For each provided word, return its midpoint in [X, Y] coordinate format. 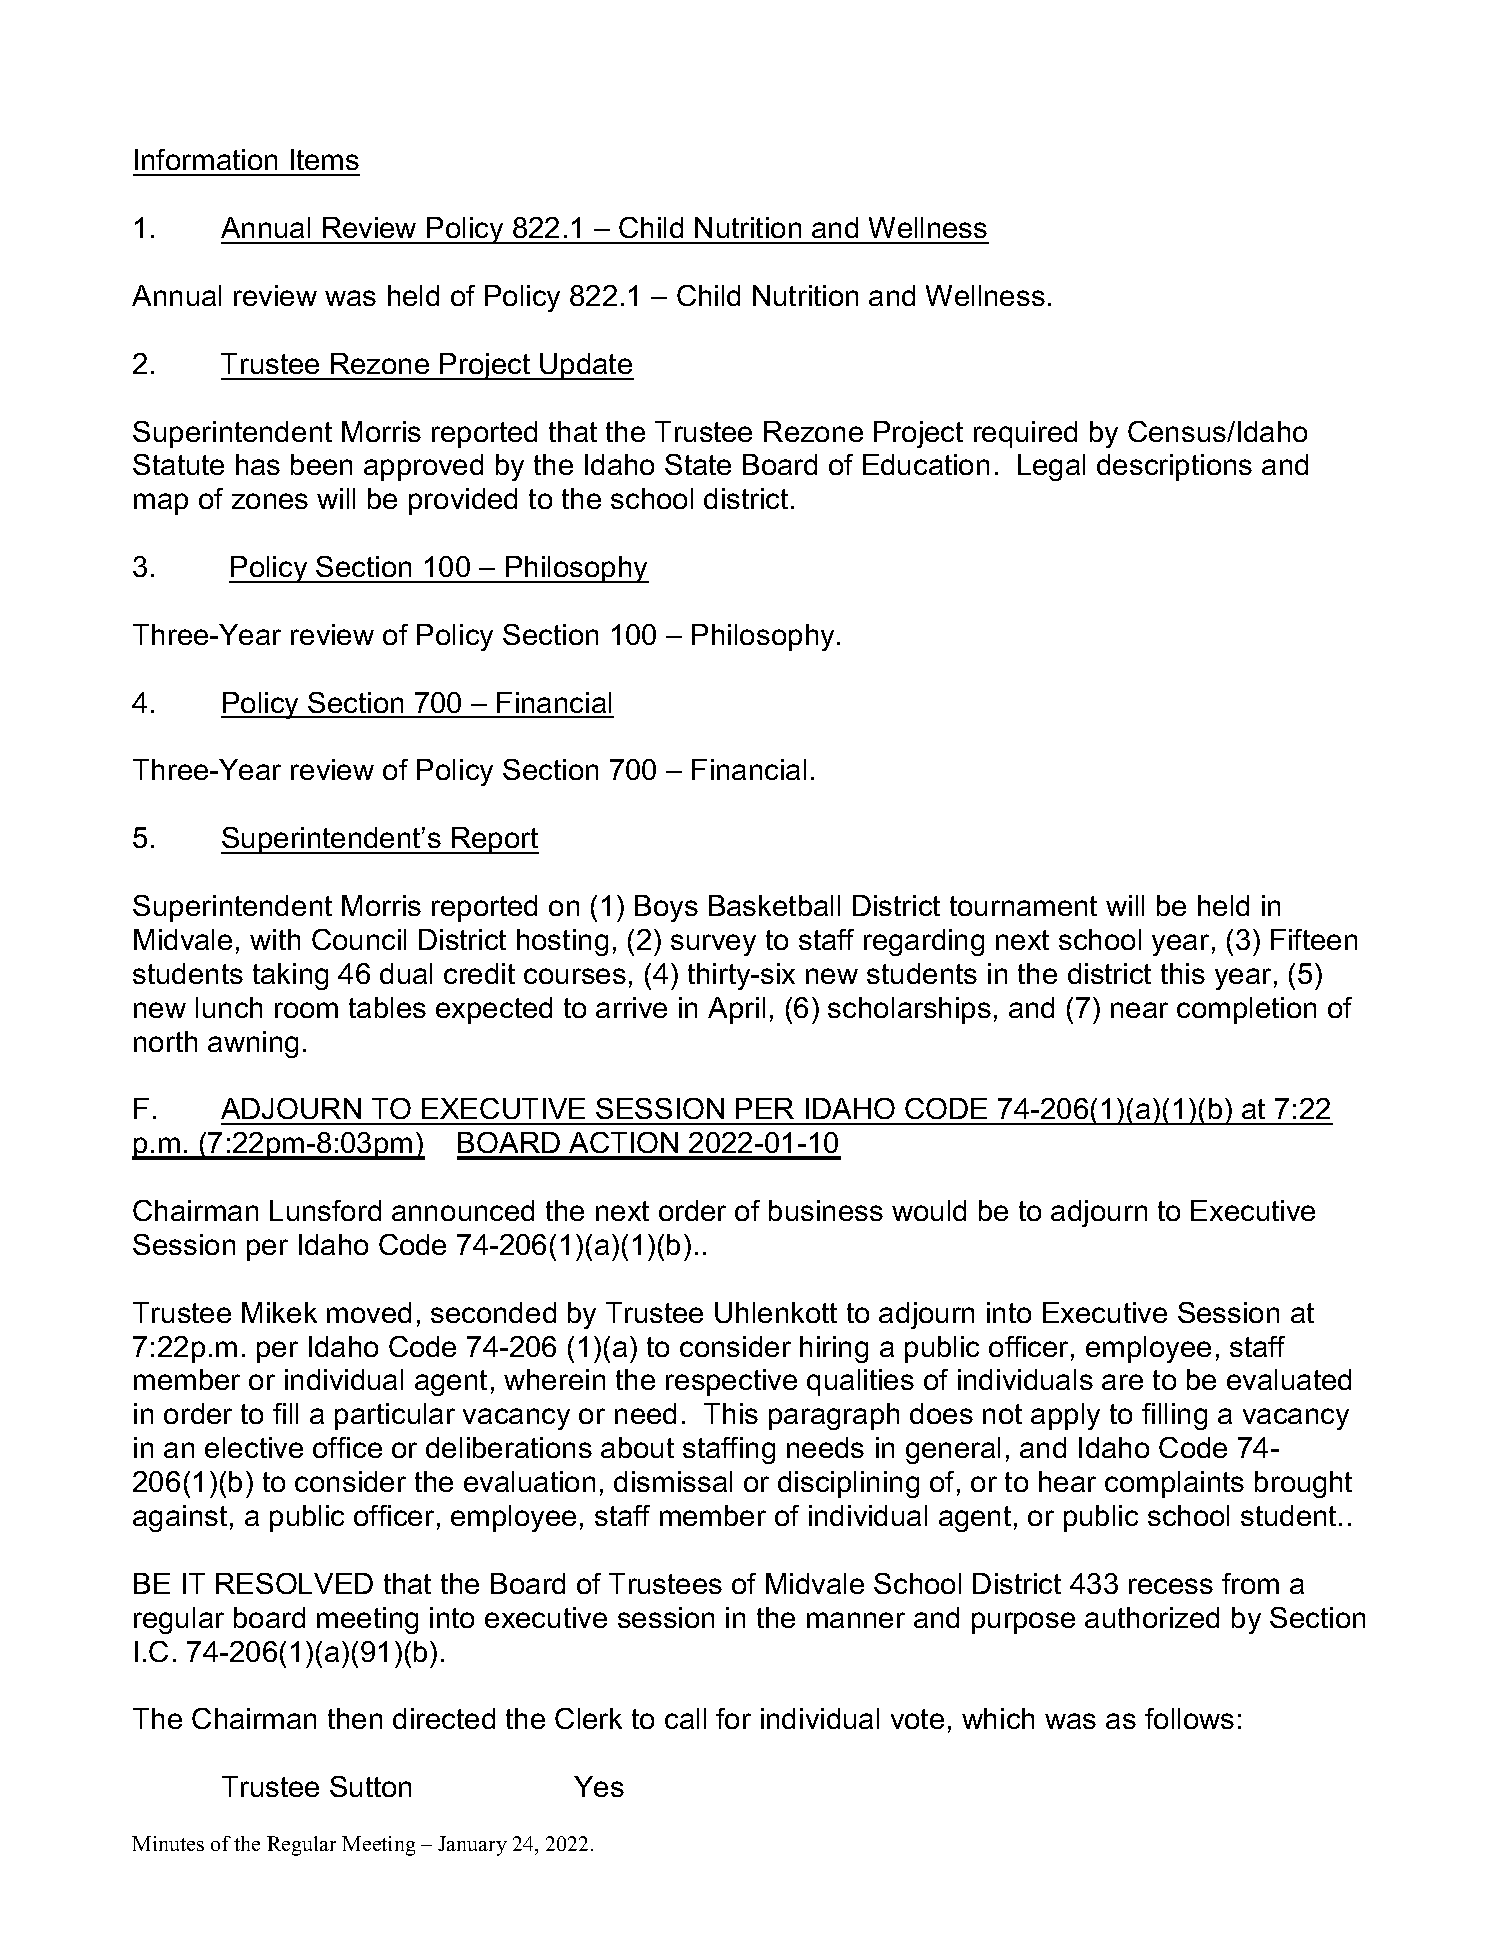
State [698, 464]
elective [254, 1447]
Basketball [774, 905]
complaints [1174, 1484]
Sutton [370, 1786]
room [306, 1010]
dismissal [673, 1481]
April [736, 1010]
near [1139, 1010]
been [321, 464]
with [275, 939]
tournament [1023, 906]
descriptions [1174, 467]
